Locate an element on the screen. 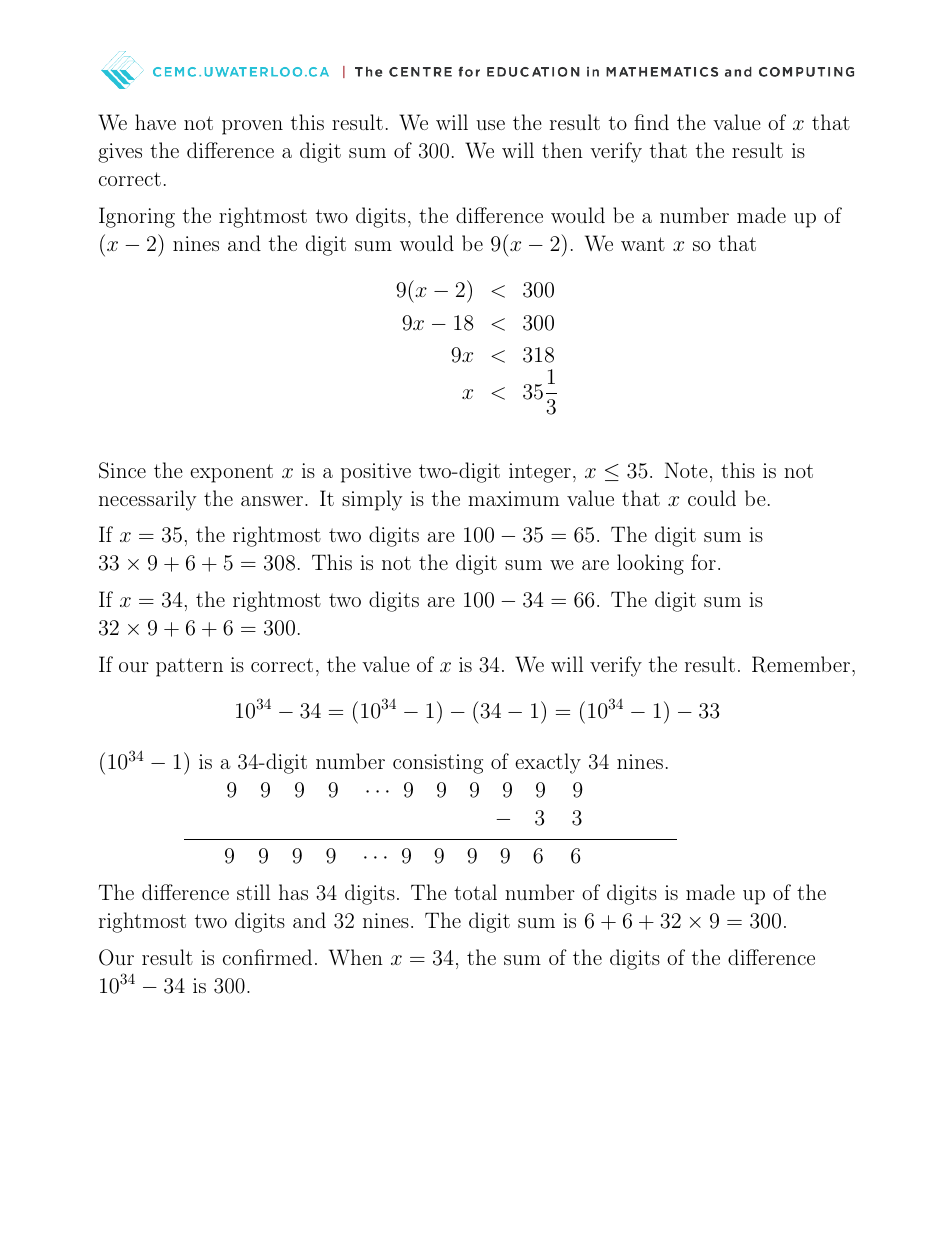 The height and width of the screenshot is (1233, 952). total is located at coordinates (475, 892).
